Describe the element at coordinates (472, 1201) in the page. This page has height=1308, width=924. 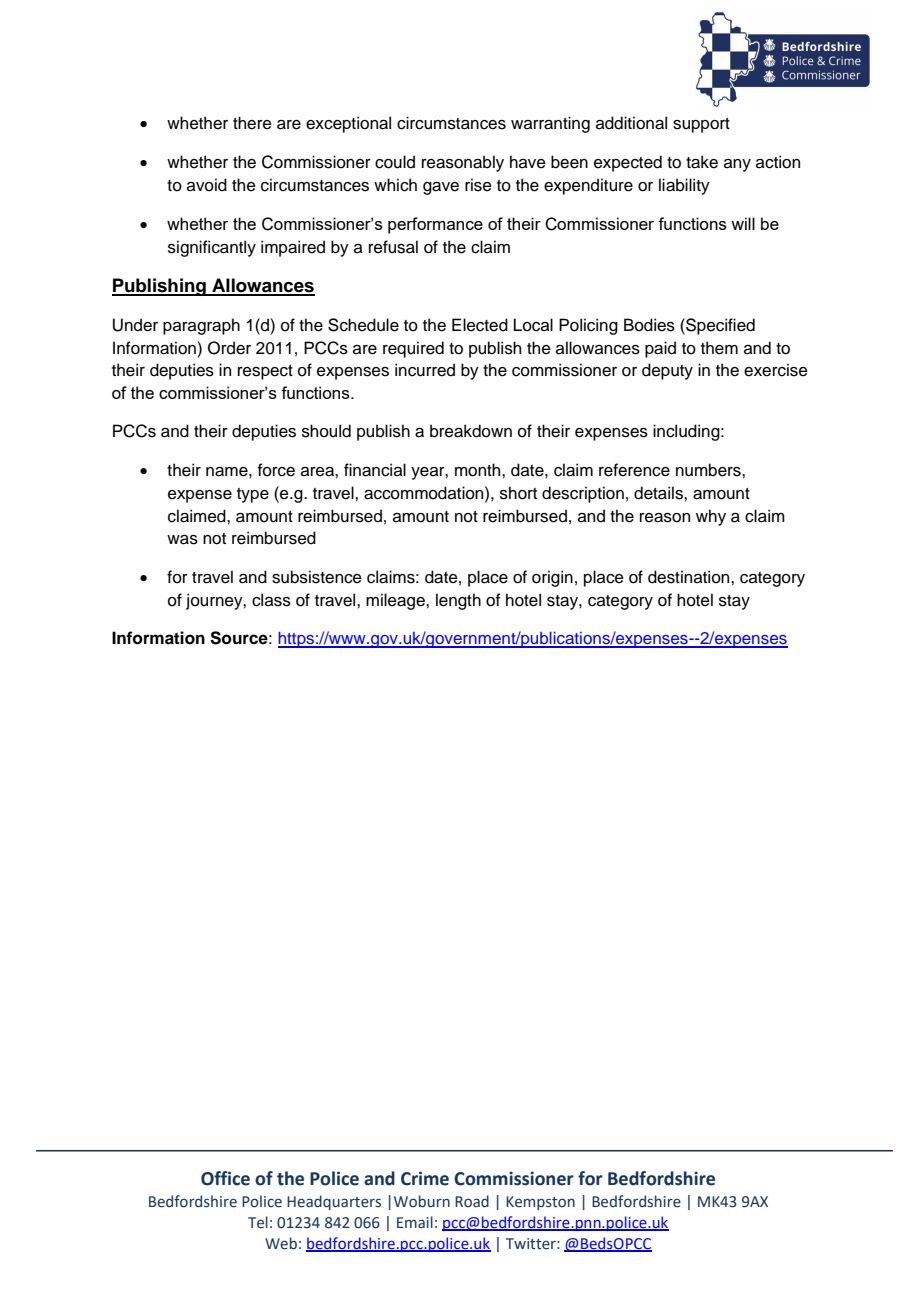
I see `Road` at that location.
